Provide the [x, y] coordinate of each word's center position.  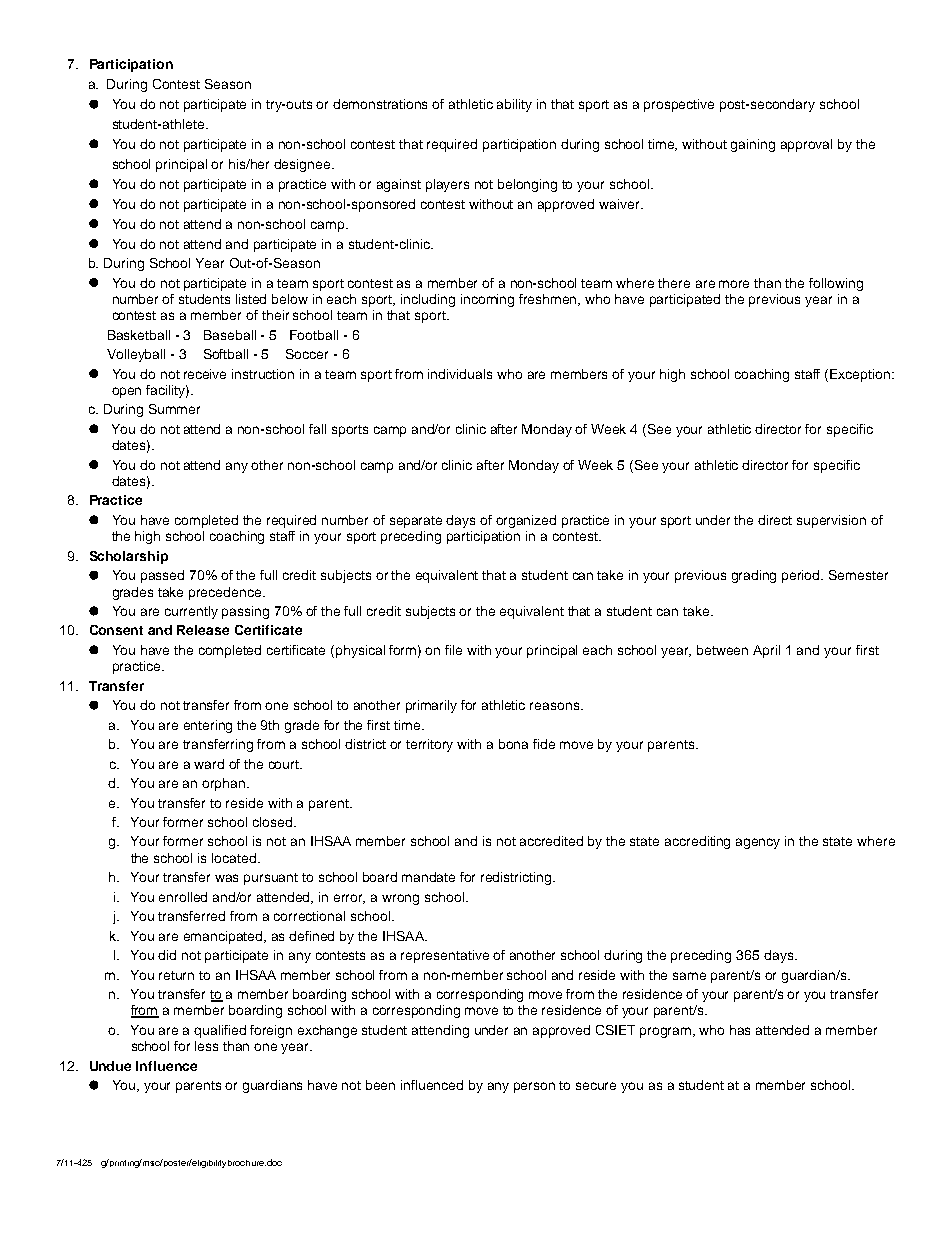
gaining [753, 145]
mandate [428, 877]
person [534, 1087]
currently [191, 612]
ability [514, 105]
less [206, 1046]
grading [754, 576]
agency [758, 843]
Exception [861, 375]
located [235, 858]
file [453, 650]
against [399, 185]
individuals [460, 374]
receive [205, 374]
